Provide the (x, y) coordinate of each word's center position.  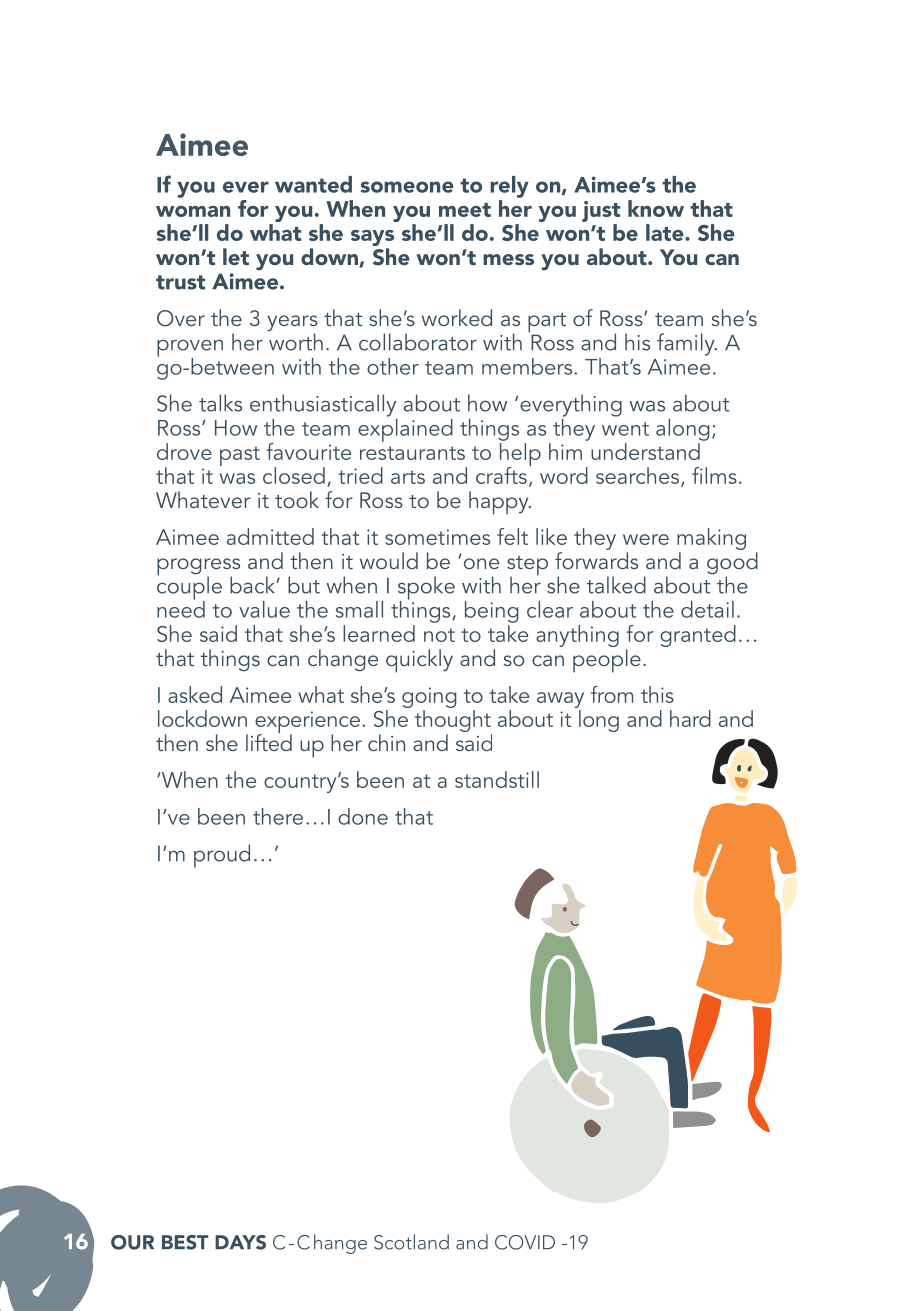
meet (465, 210)
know (656, 208)
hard (690, 718)
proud (222, 856)
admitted (270, 536)
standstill (497, 779)
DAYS (240, 1242)
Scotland (411, 1242)
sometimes (437, 537)
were (646, 539)
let (236, 256)
